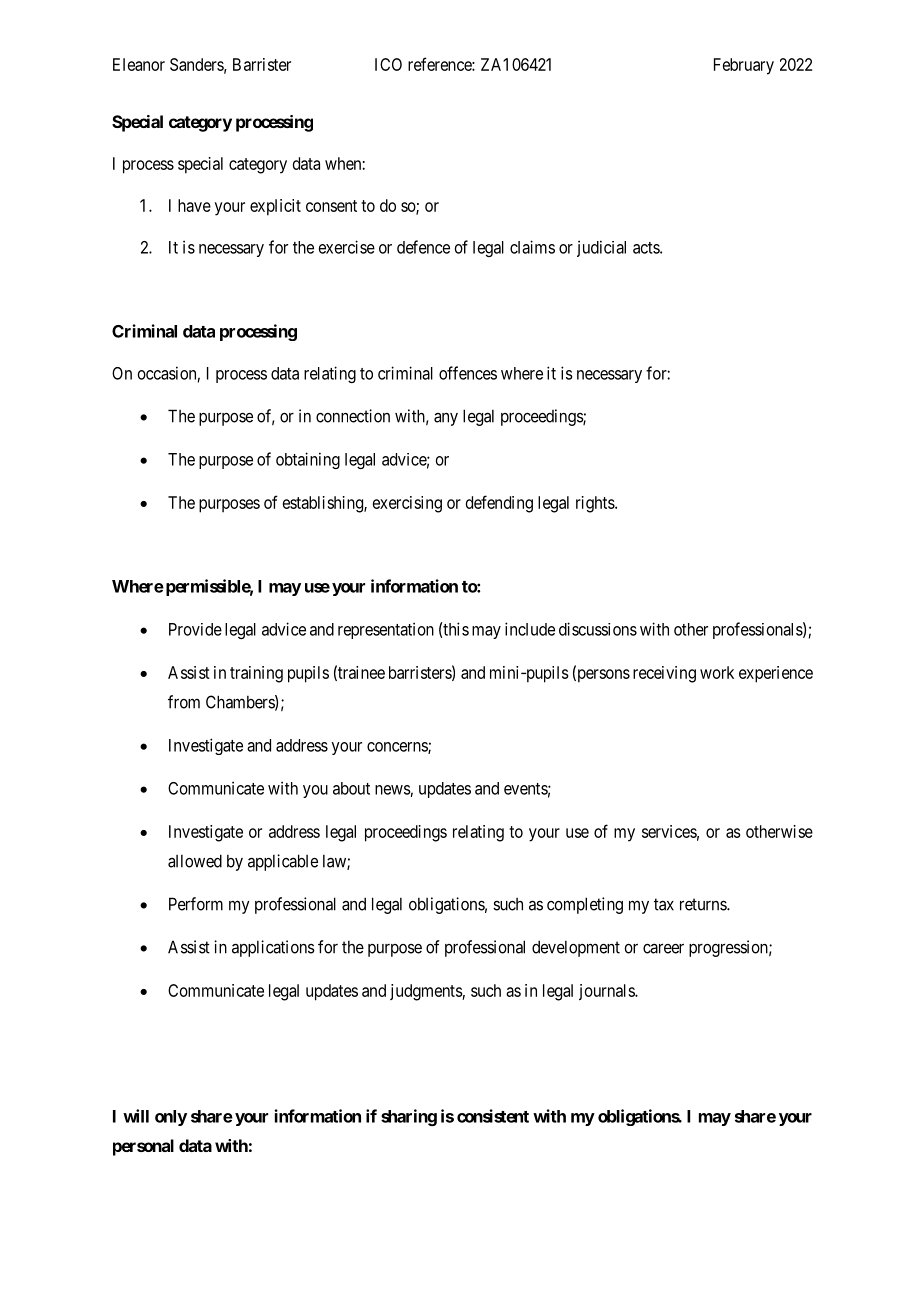  I want to click on ICO, so click(388, 64).
